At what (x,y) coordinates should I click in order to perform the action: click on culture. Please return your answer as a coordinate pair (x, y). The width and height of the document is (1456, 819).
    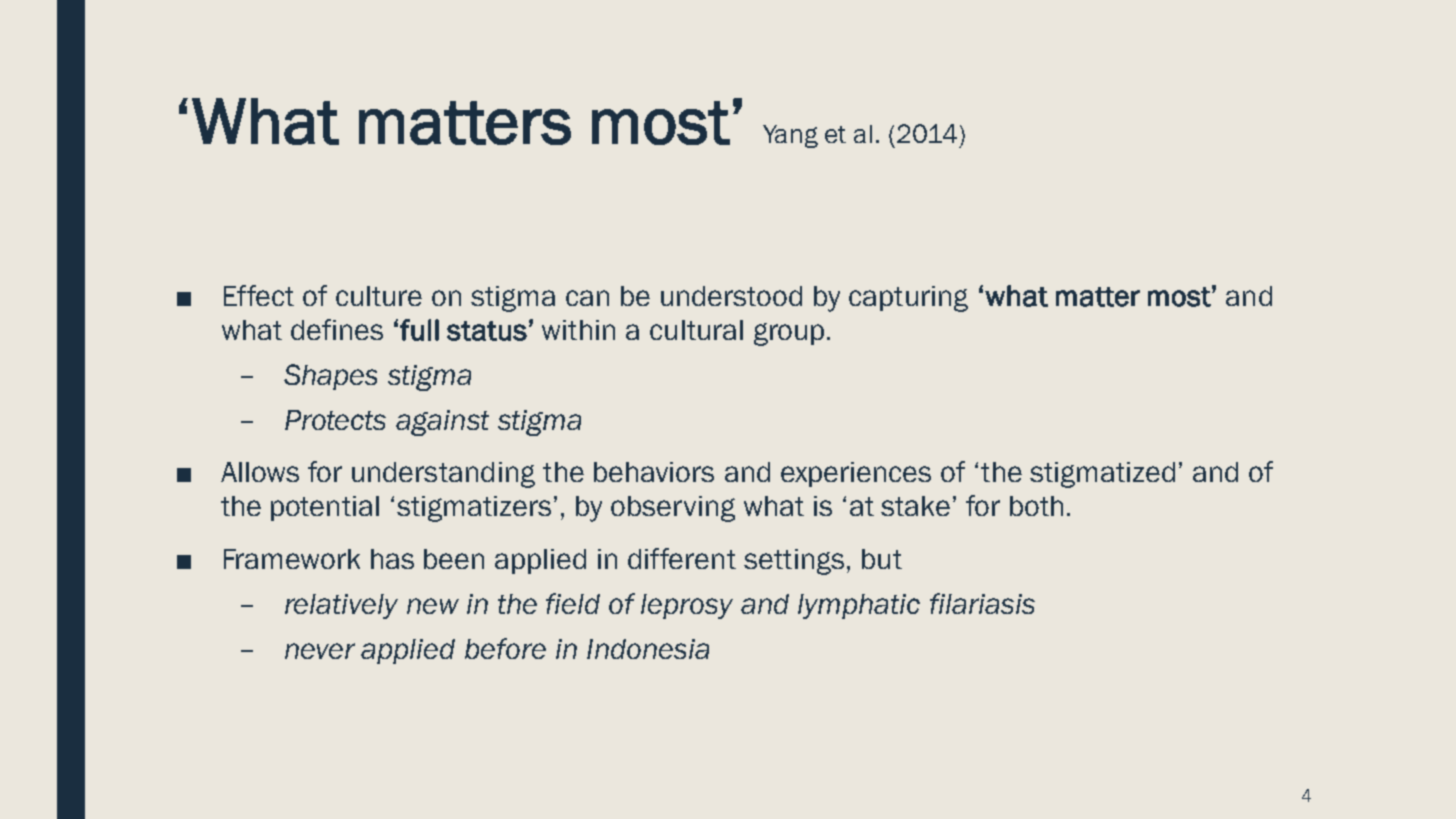
    Looking at the image, I should click on (379, 296).
